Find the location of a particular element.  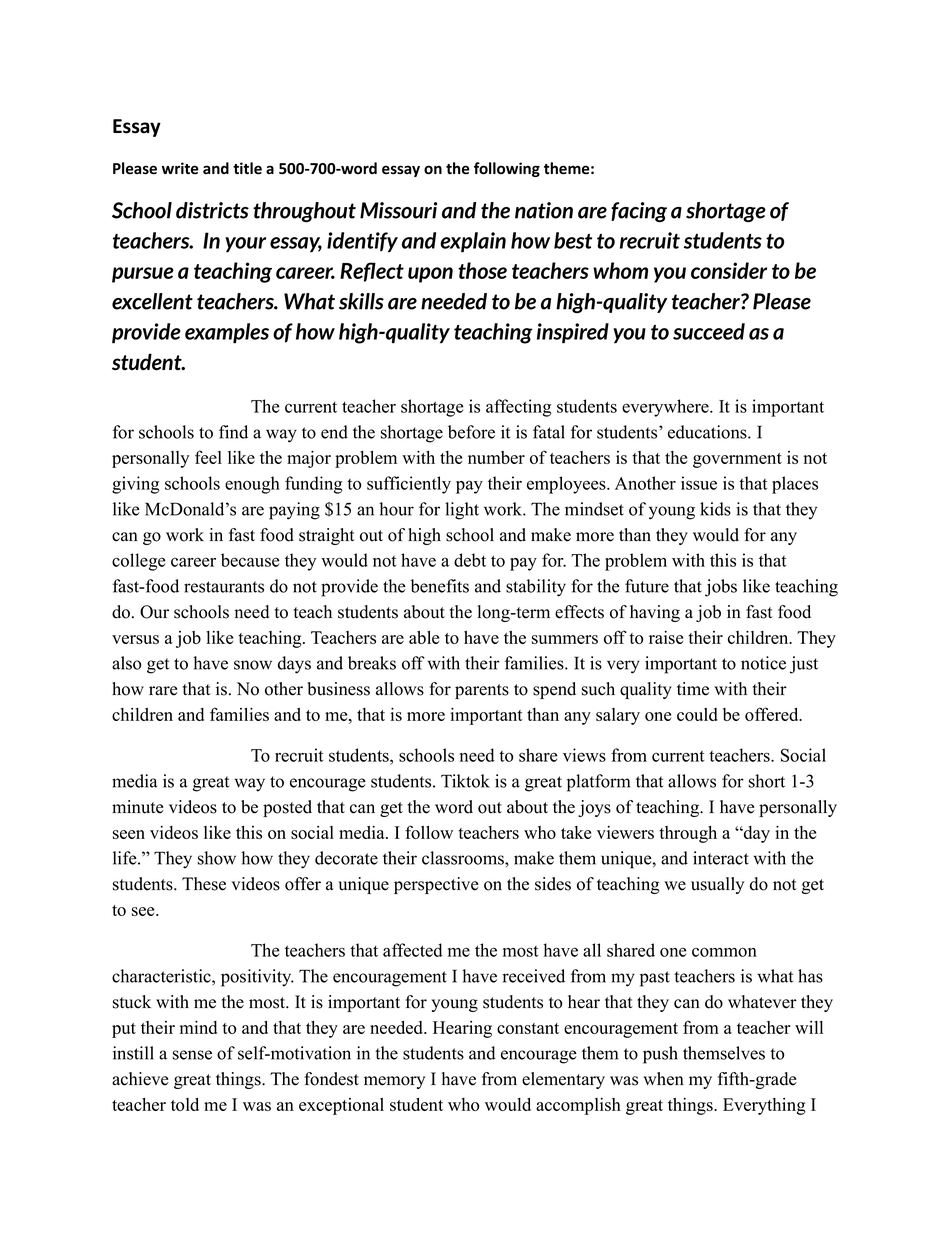

notice is located at coordinates (763, 663).
